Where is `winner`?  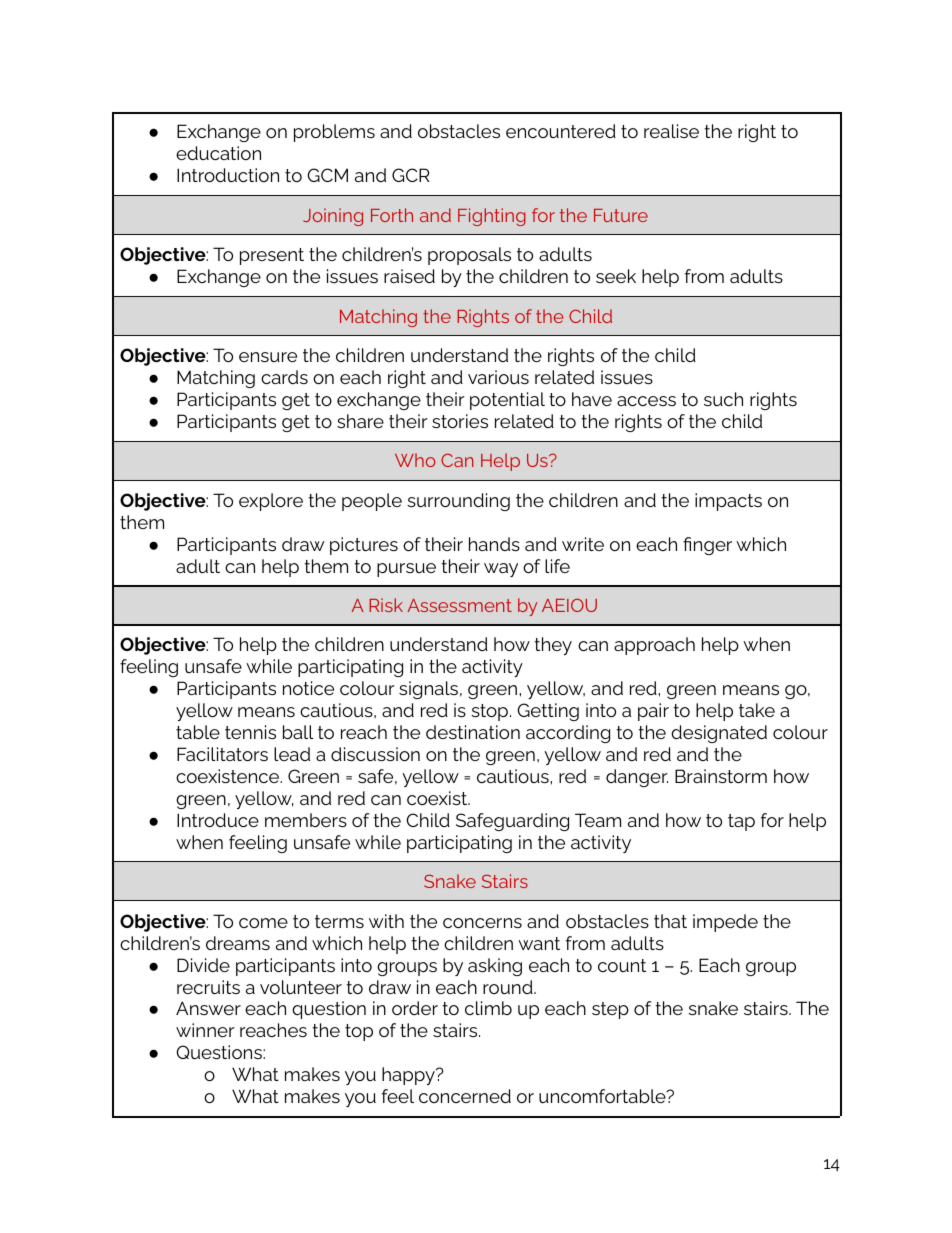 winner is located at coordinates (205, 1030).
